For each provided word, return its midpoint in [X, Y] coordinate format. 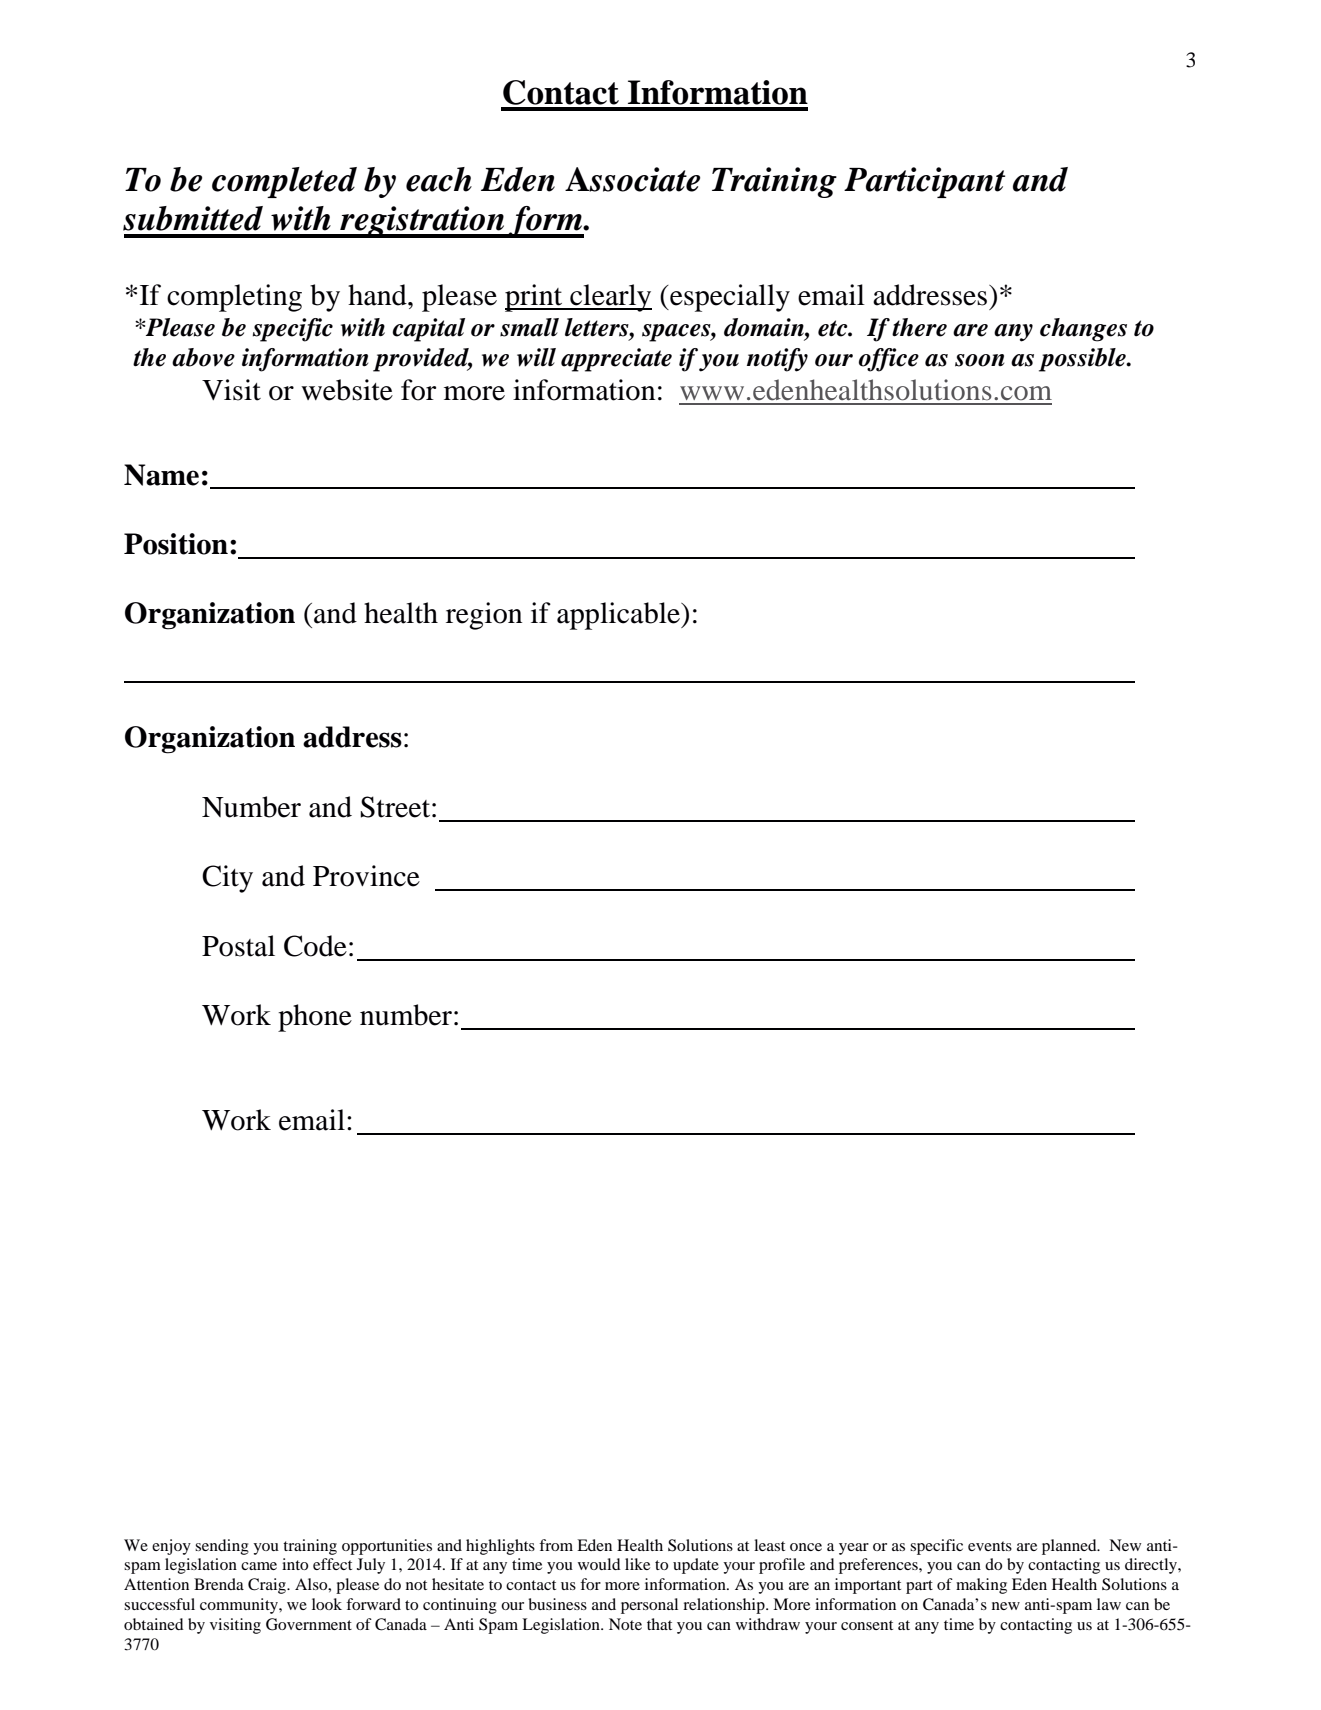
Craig [268, 1586]
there [919, 327]
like [637, 1564]
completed [284, 182]
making [981, 1586]
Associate [632, 179]
